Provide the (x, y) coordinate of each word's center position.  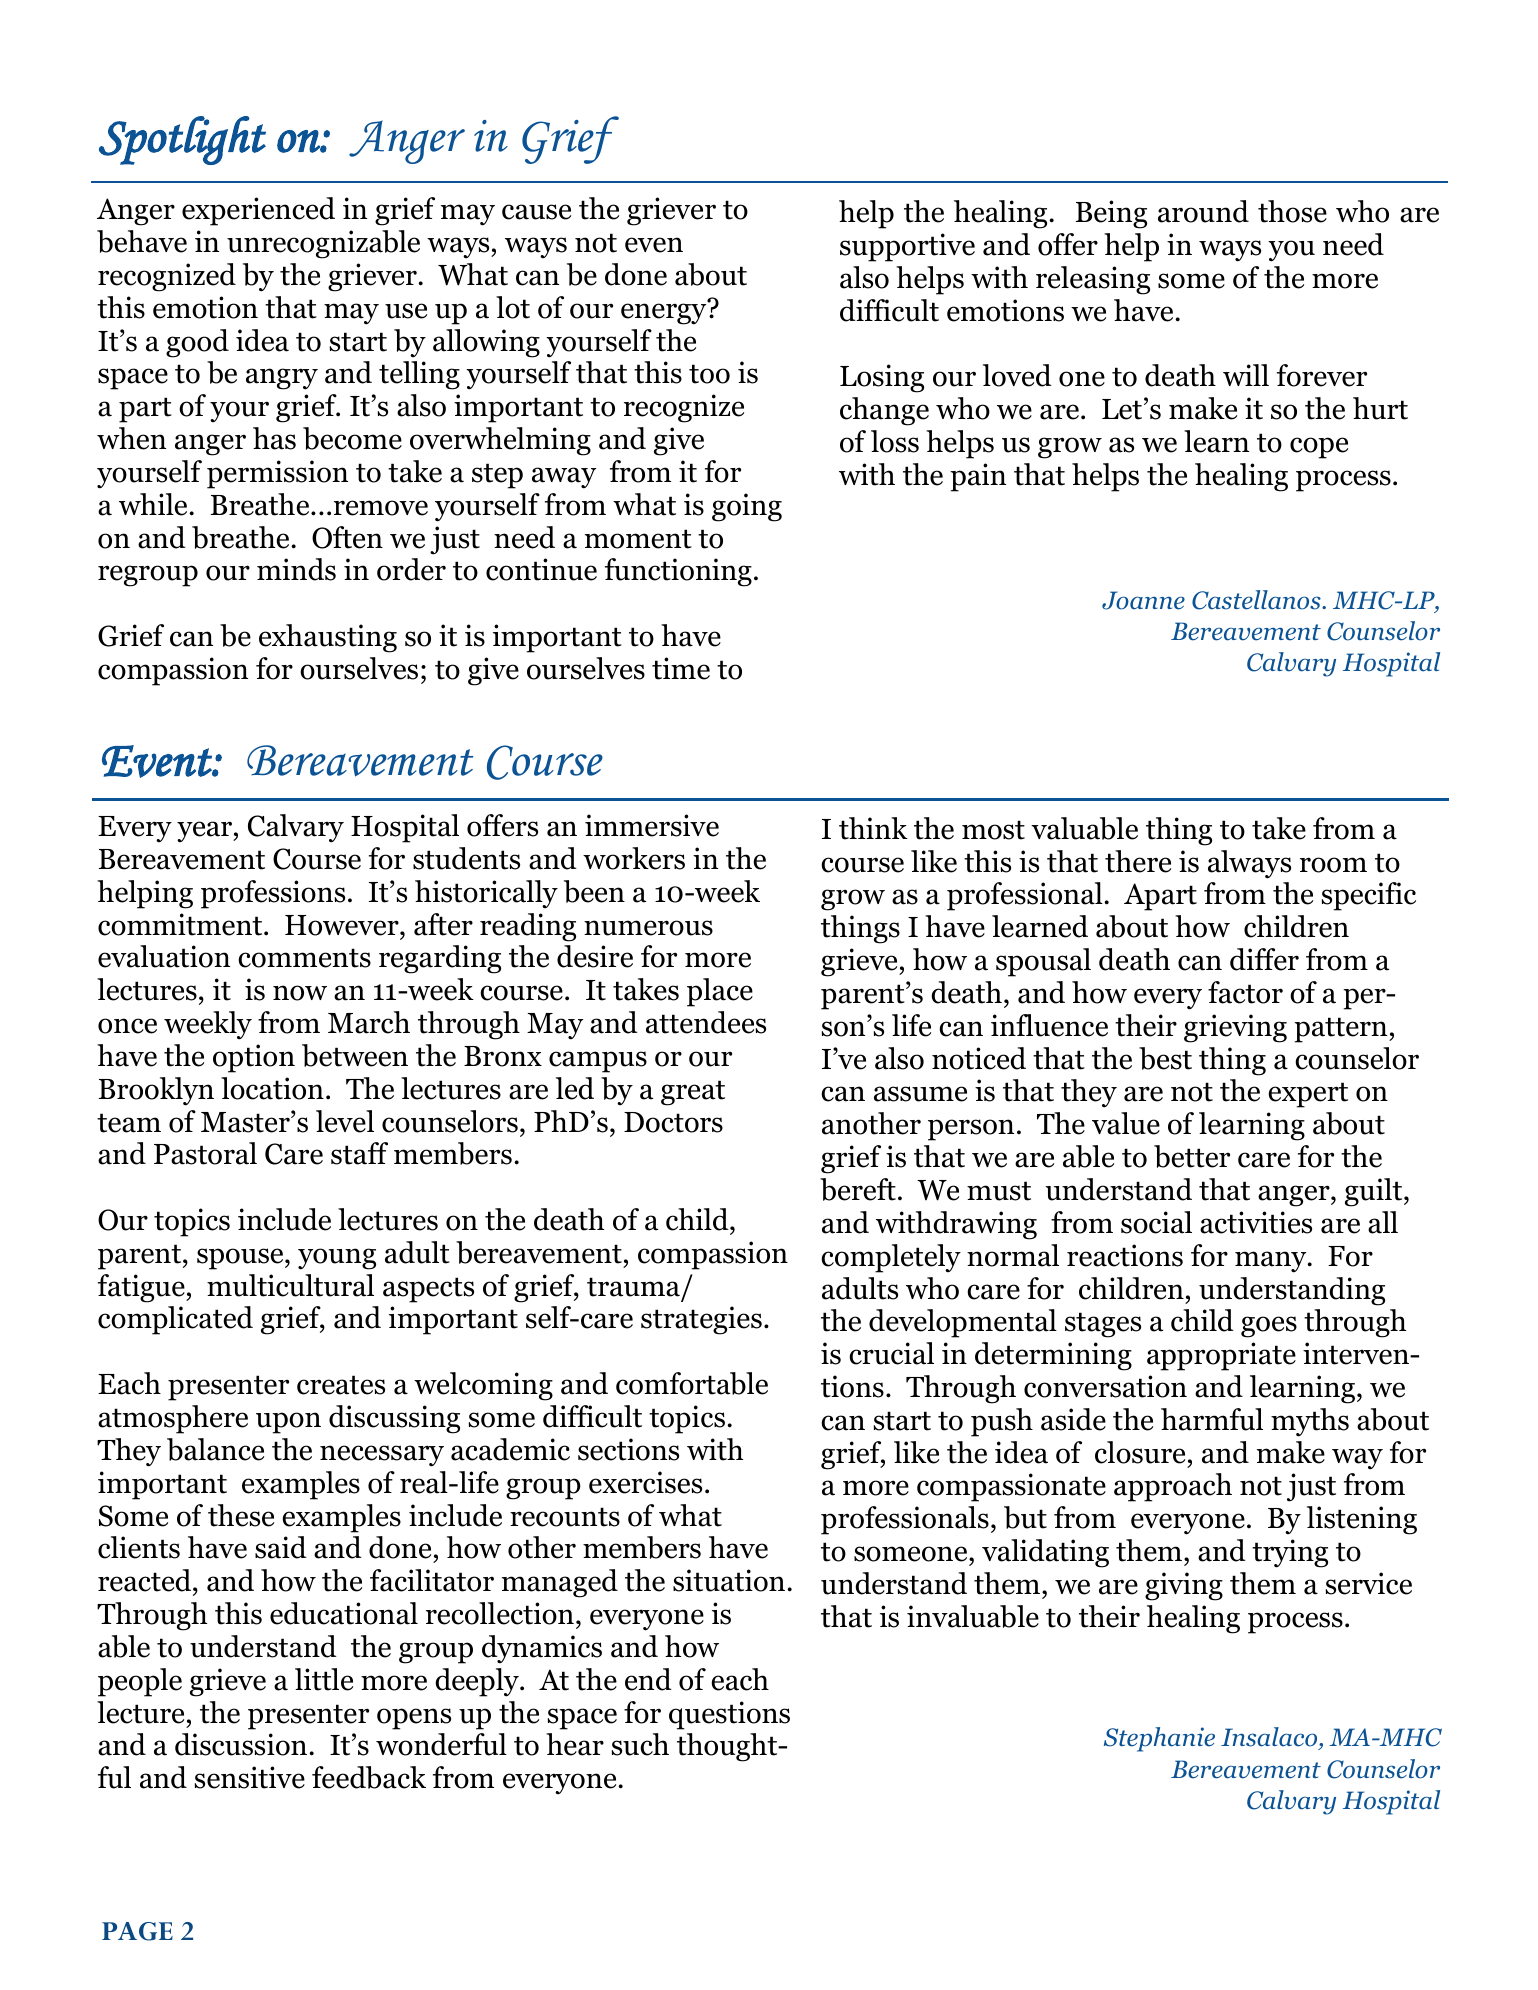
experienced (258, 211)
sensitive (250, 1777)
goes (1269, 1327)
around (1203, 211)
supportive (907, 247)
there (1138, 861)
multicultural (290, 1285)
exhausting (328, 638)
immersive (652, 825)
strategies (701, 1320)
